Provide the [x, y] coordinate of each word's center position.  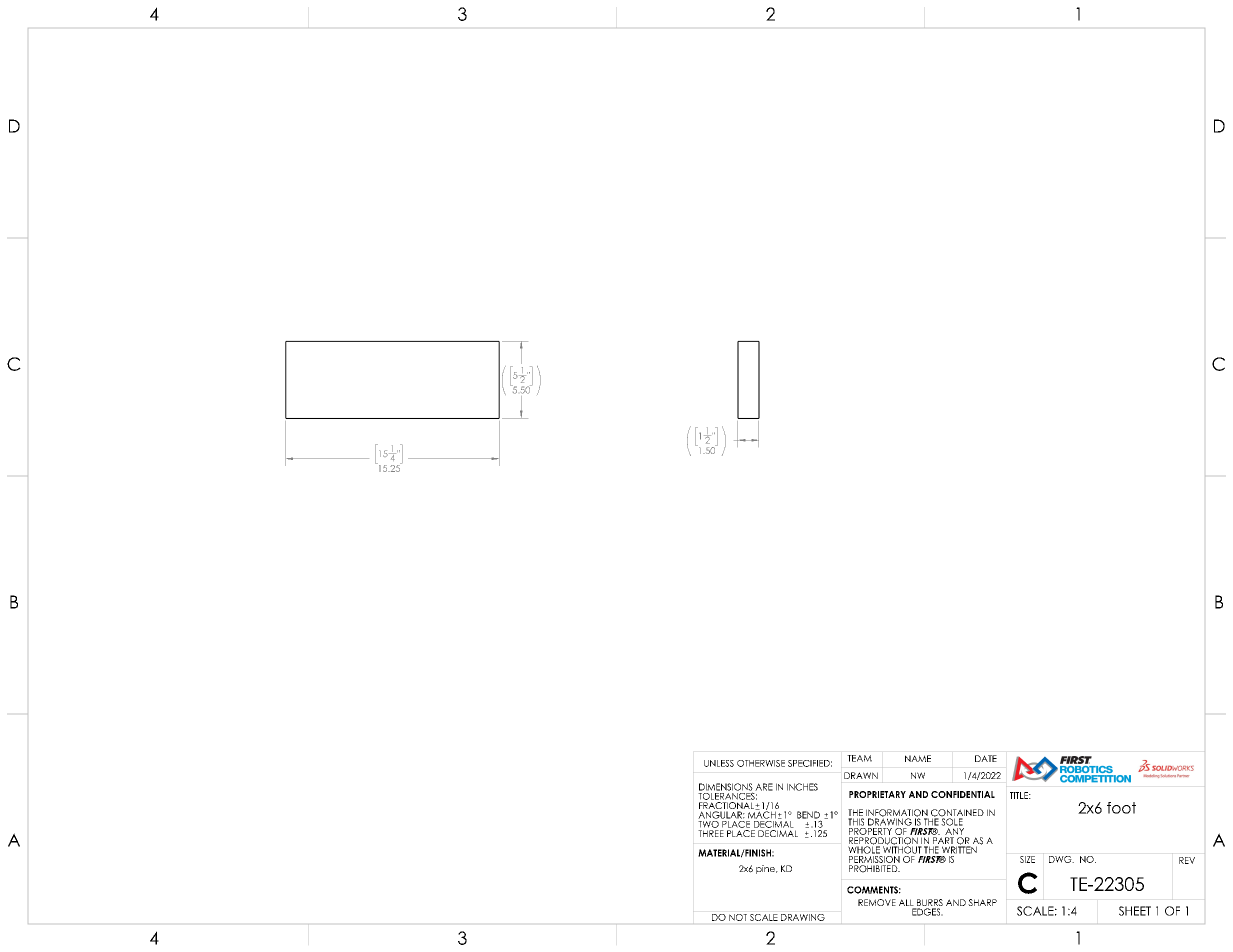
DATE [986, 758]
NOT [738, 917]
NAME [918, 758]
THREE [711, 833]
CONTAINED [957, 814]
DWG [1061, 859]
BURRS [929, 904]
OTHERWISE [761, 763]
